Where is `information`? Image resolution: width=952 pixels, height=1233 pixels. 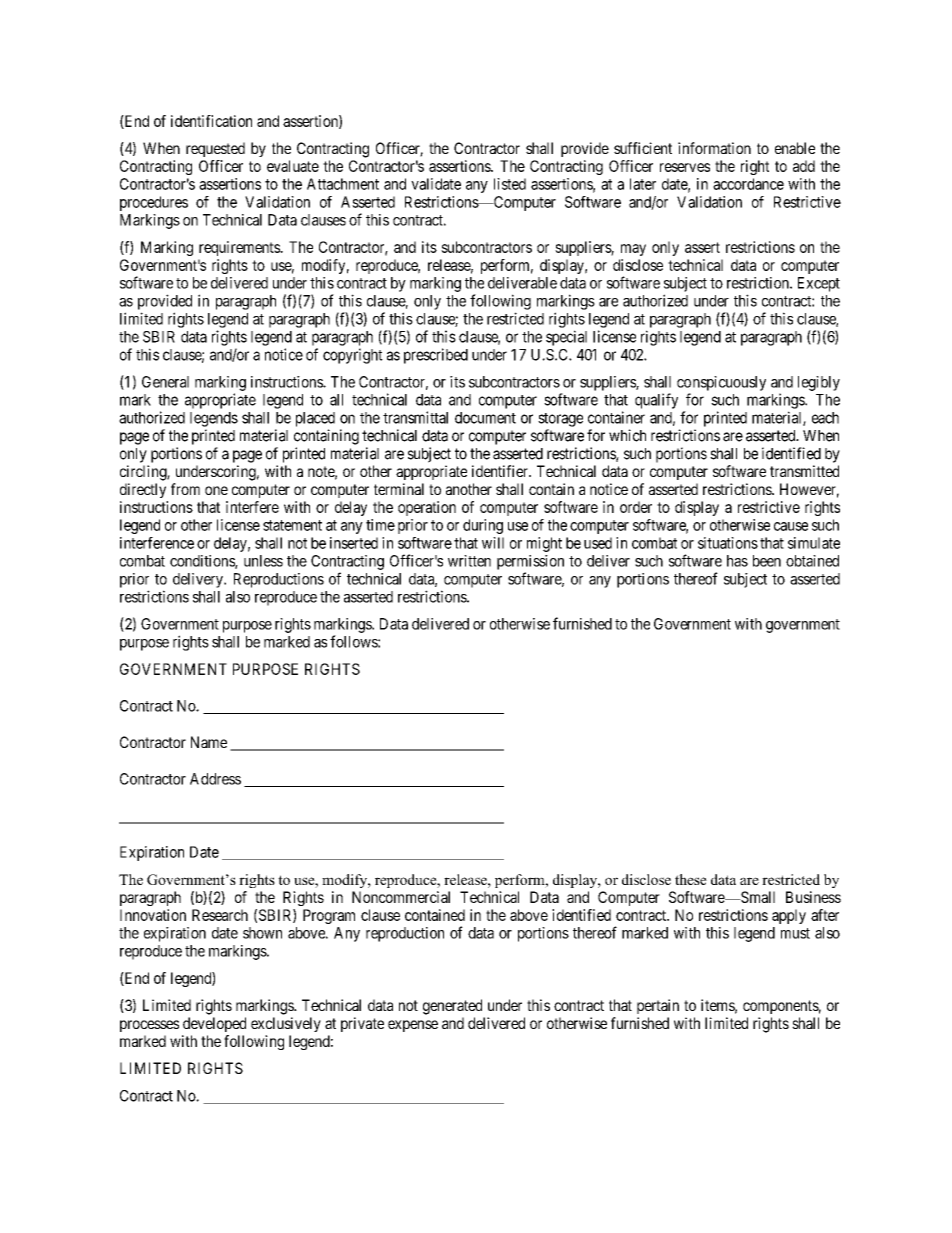 information is located at coordinates (714, 148).
